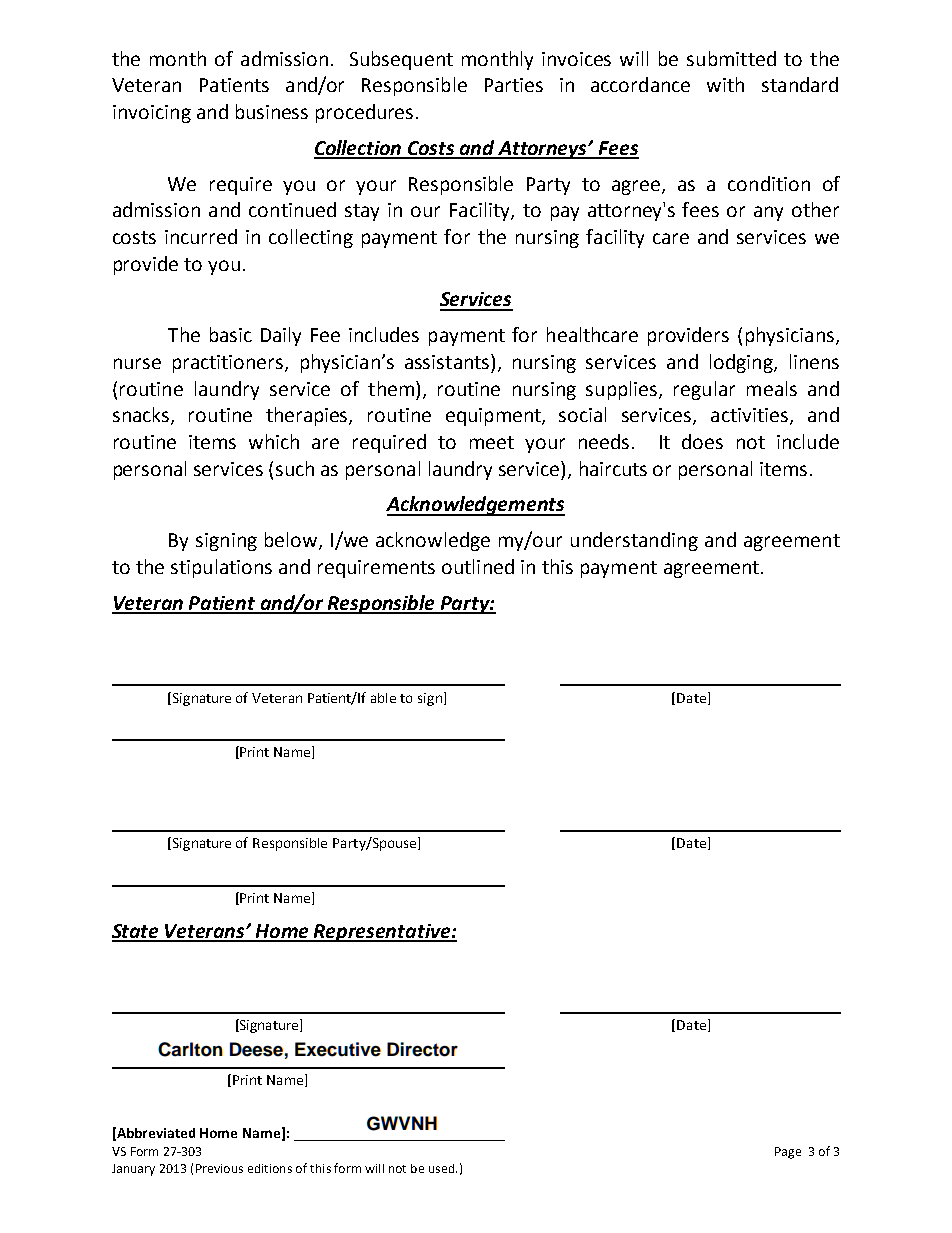  I want to click on understanding, so click(634, 541).
